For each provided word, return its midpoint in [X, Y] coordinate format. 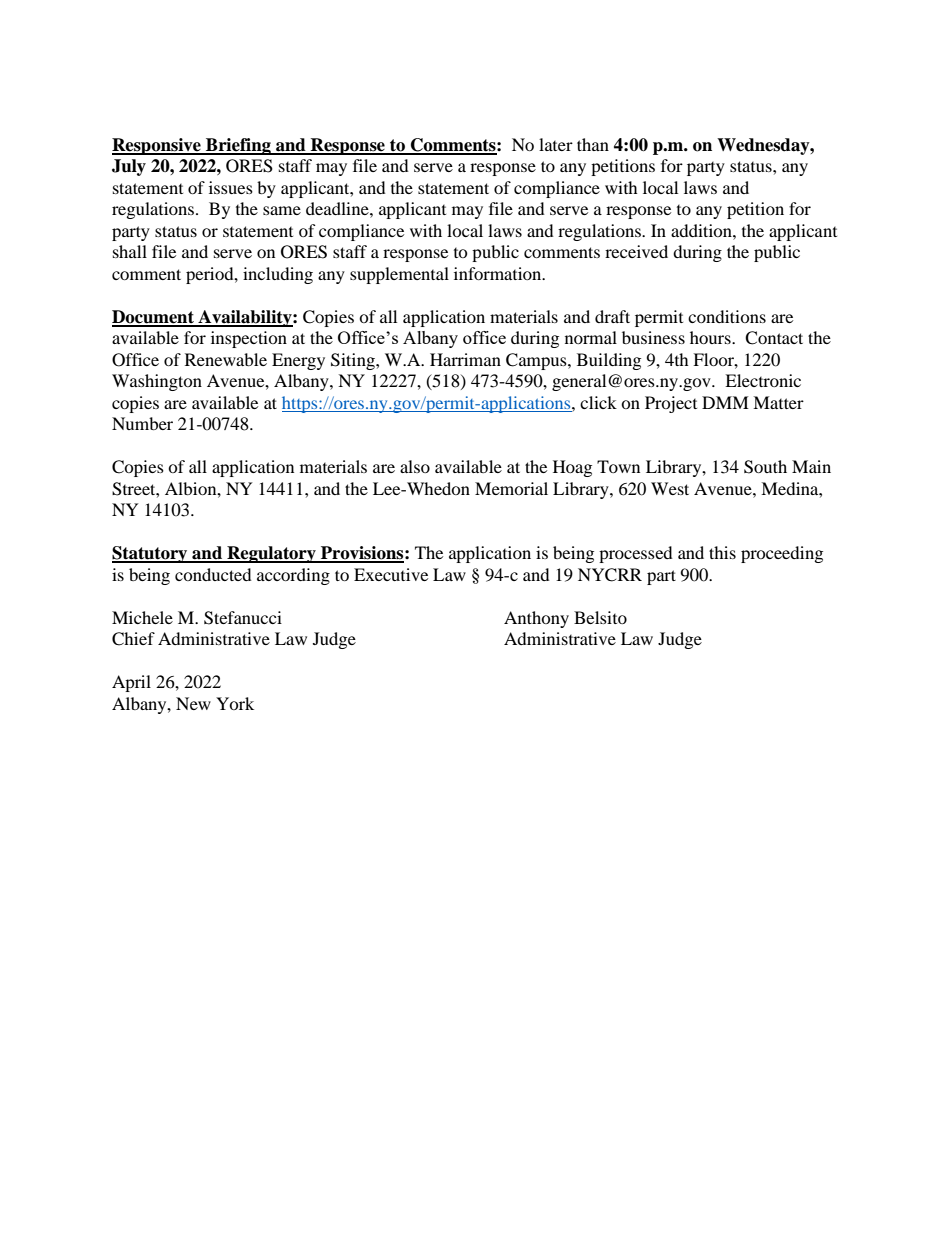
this [722, 552]
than [593, 144]
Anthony [536, 619]
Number [142, 423]
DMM [725, 402]
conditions [727, 316]
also [415, 466]
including [278, 275]
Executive [391, 574]
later [556, 144]
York [235, 703]
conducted [213, 574]
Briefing [238, 146]
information [499, 273]
